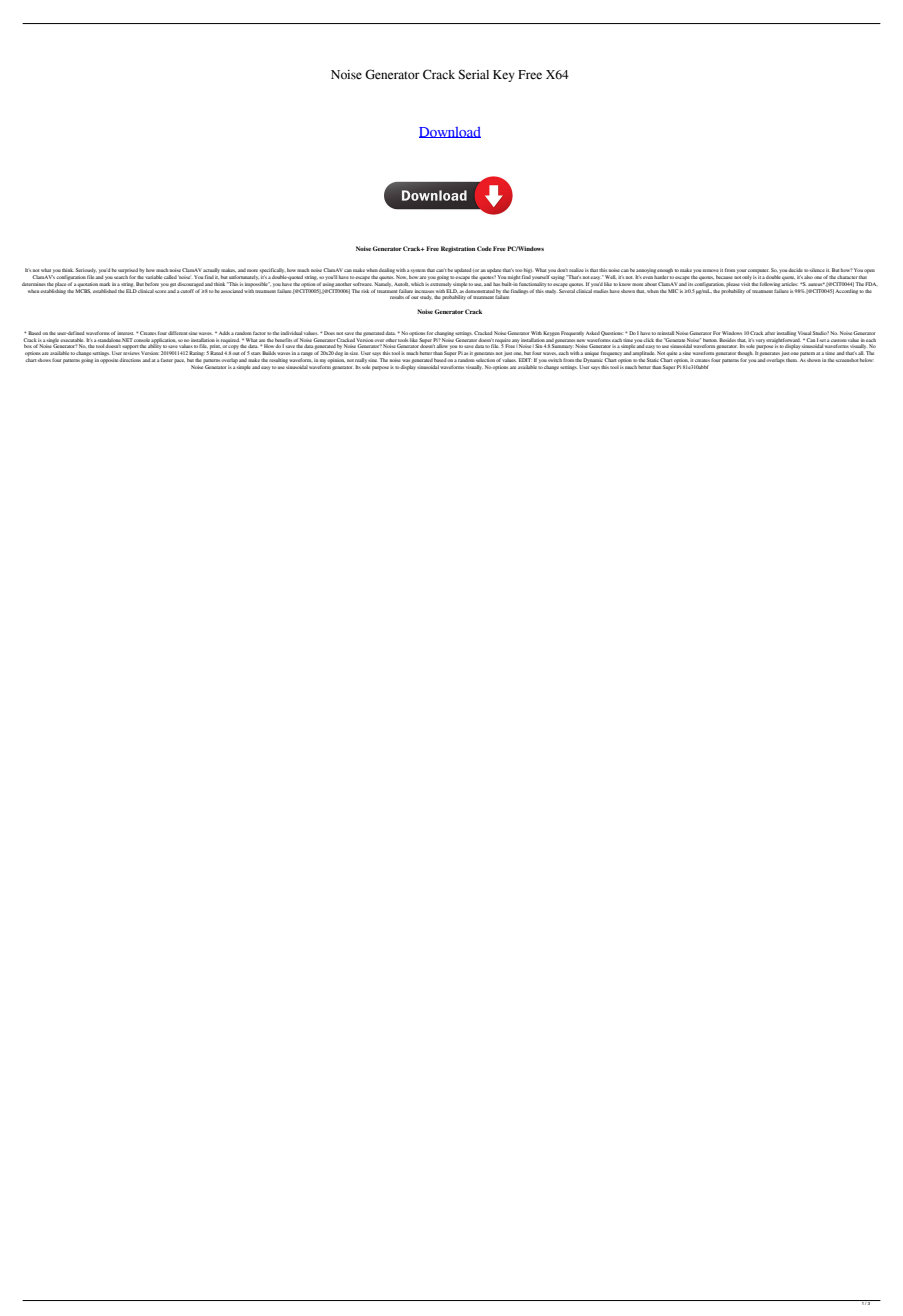 This document has width=903, height=1316. What do you see at coordinates (161, 291) in the document?
I see `score` at bounding box center [161, 291].
